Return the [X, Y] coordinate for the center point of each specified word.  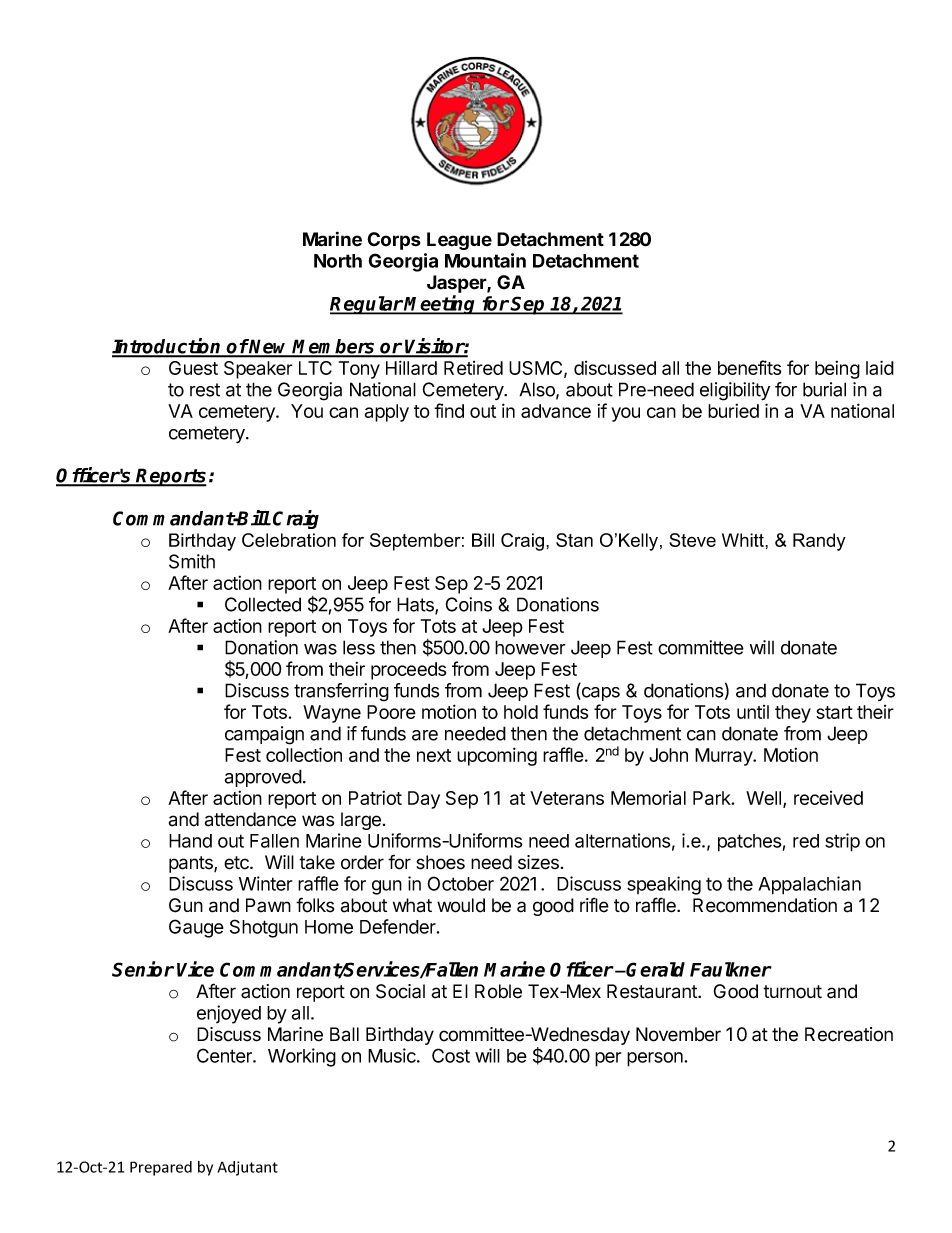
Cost [451, 1055]
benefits [749, 367]
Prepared [161, 1168]
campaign [264, 735]
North [338, 261]
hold [521, 712]
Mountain [485, 260]
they [793, 714]
